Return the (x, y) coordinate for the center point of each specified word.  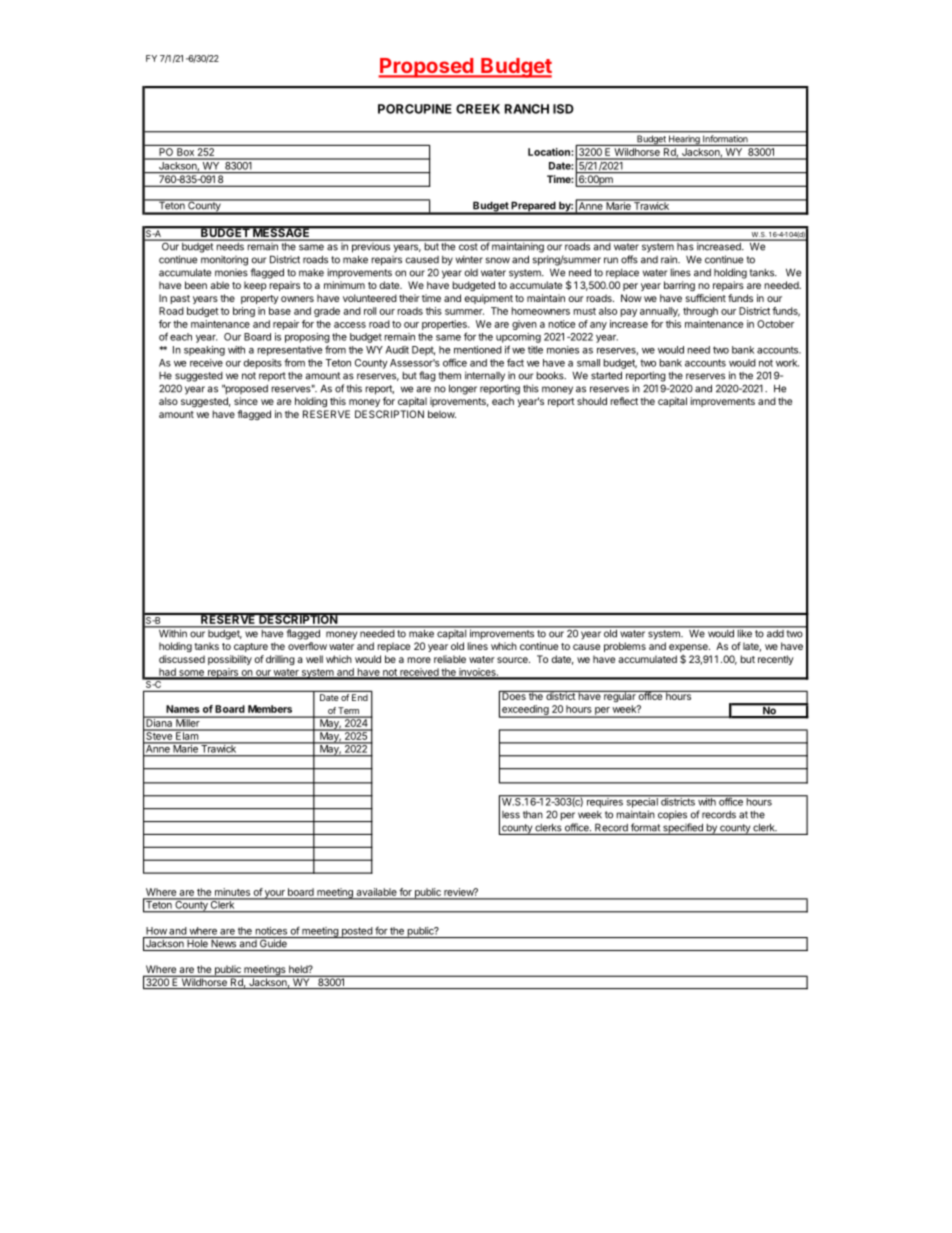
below (442, 414)
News (223, 942)
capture (251, 647)
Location (550, 152)
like (744, 632)
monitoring (224, 261)
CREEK (478, 109)
